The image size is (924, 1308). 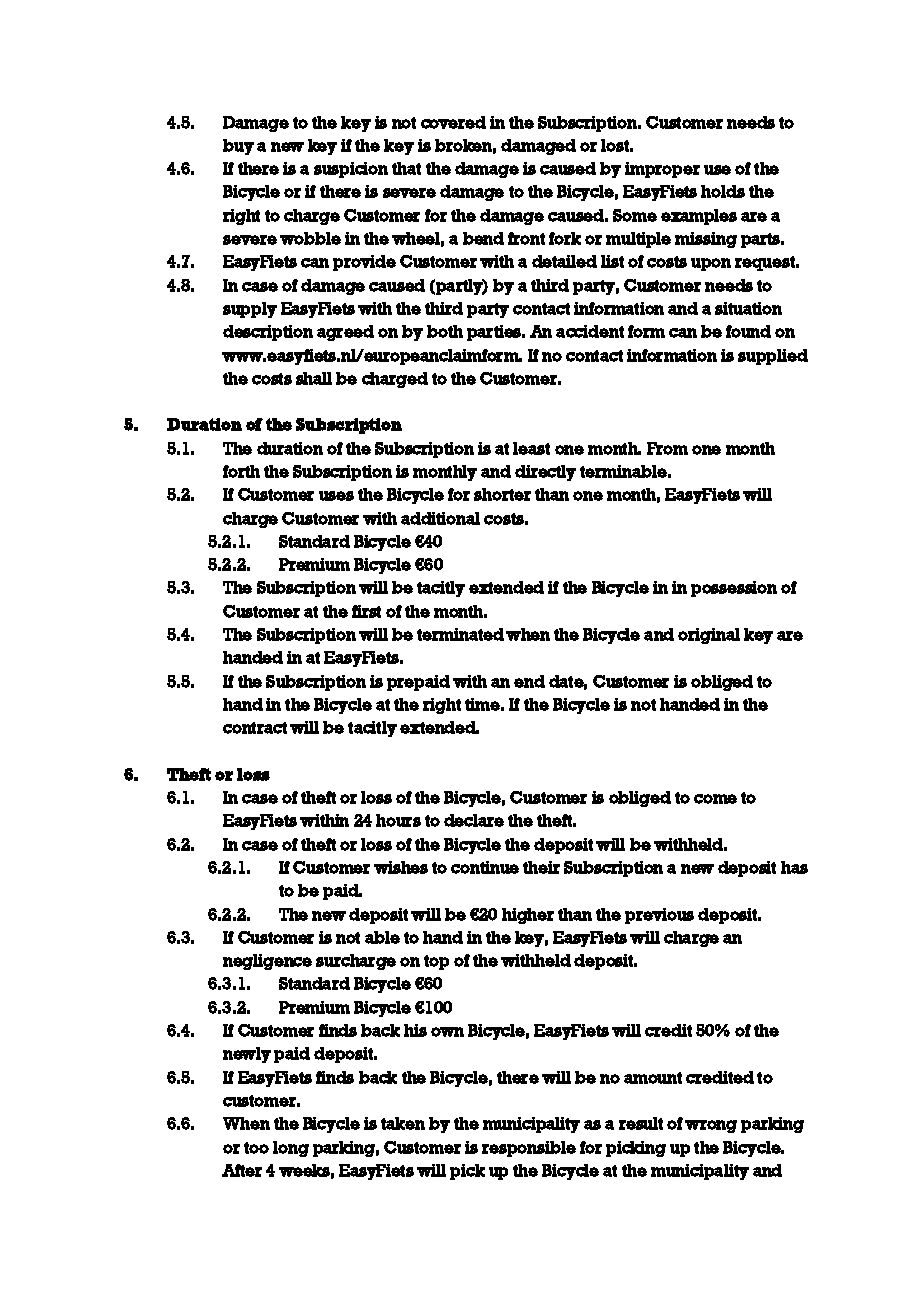 I want to click on holds, so click(x=723, y=191).
